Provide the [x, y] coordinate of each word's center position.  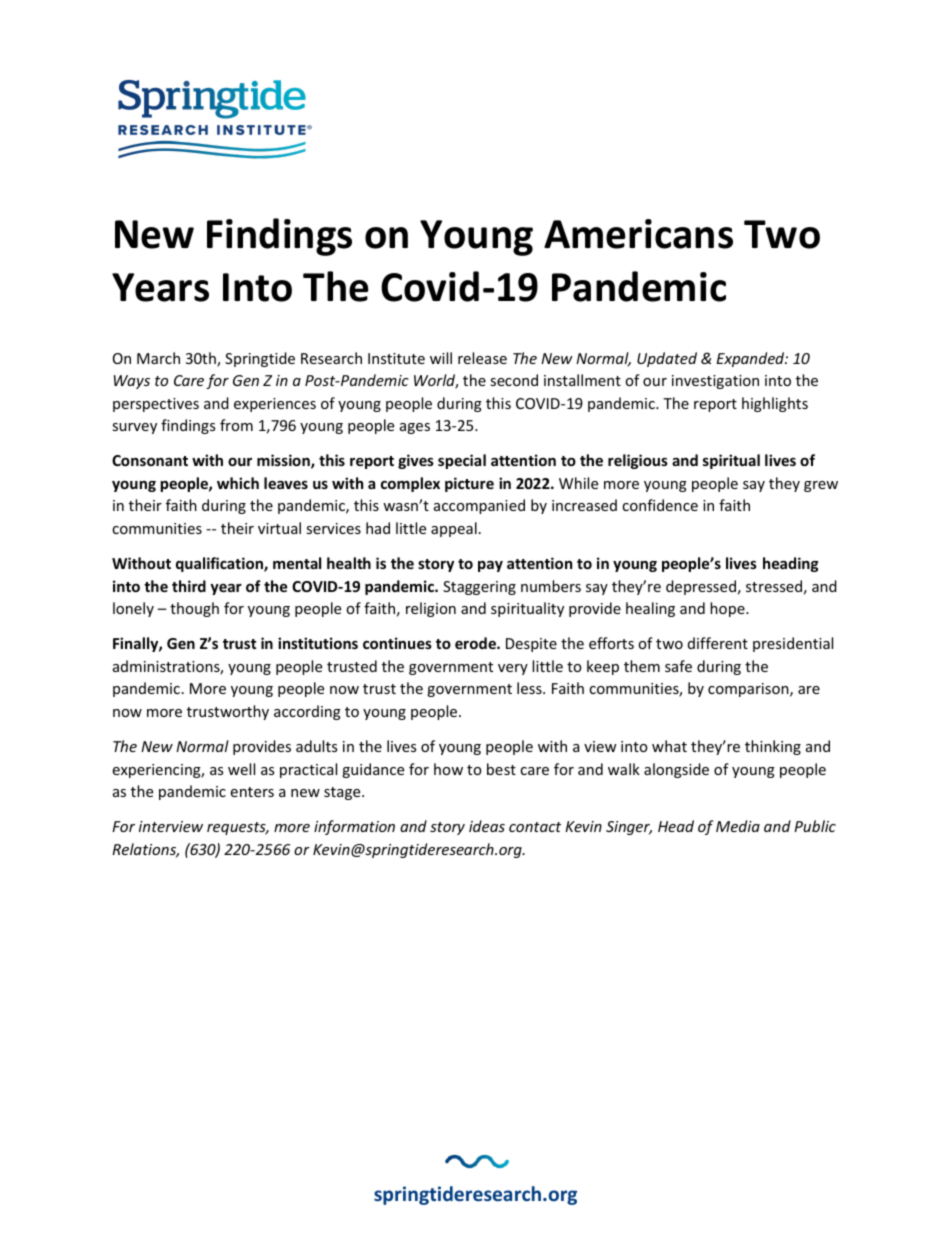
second [514, 380]
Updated [667, 359]
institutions [318, 643]
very [513, 669]
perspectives [156, 405]
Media [738, 826]
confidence [660, 505]
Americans [638, 234]
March [158, 358]
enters [252, 792]
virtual [279, 528]
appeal [454, 529]
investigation [715, 382]
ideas [487, 826]
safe [678, 666]
